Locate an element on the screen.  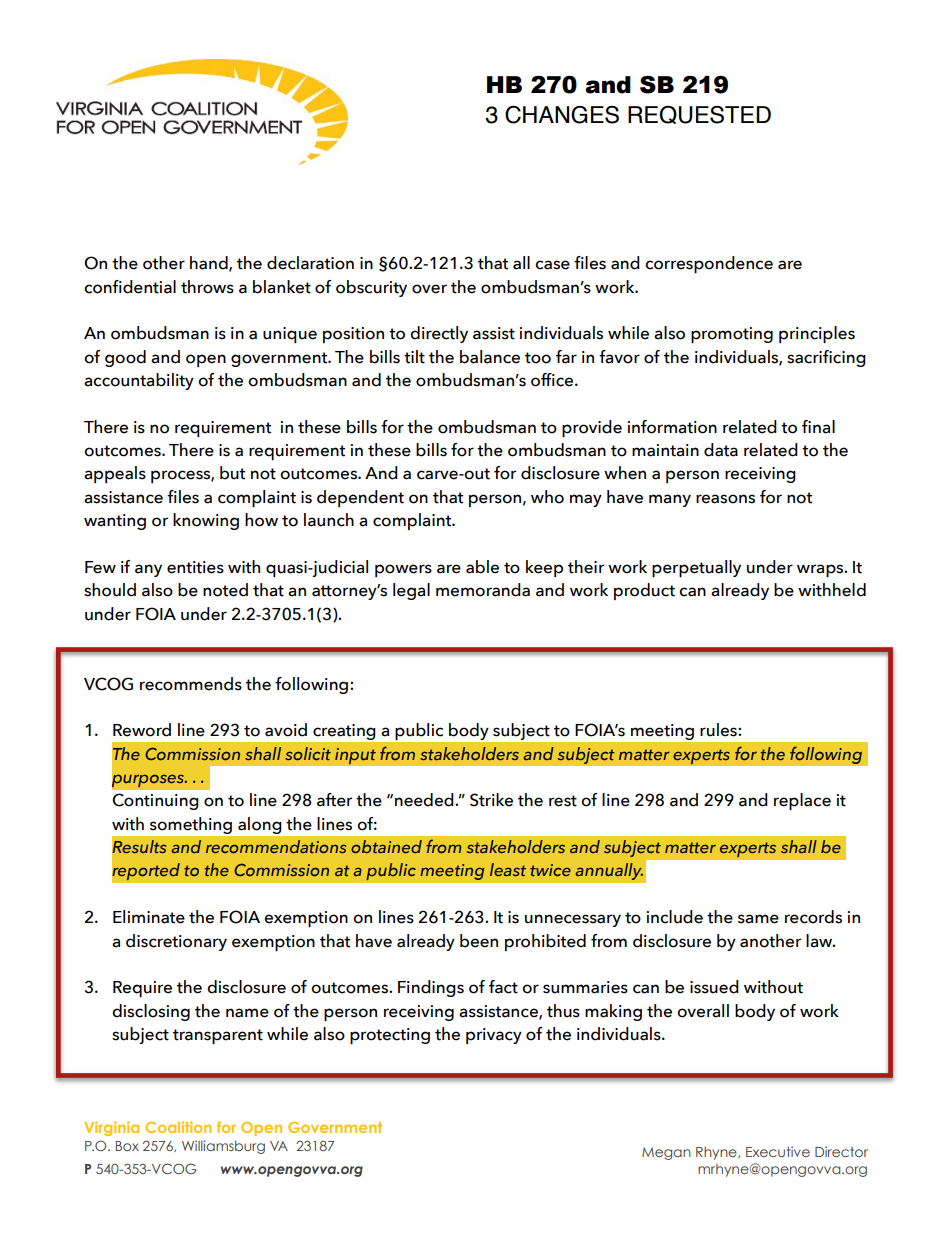
promoting is located at coordinates (732, 335).
